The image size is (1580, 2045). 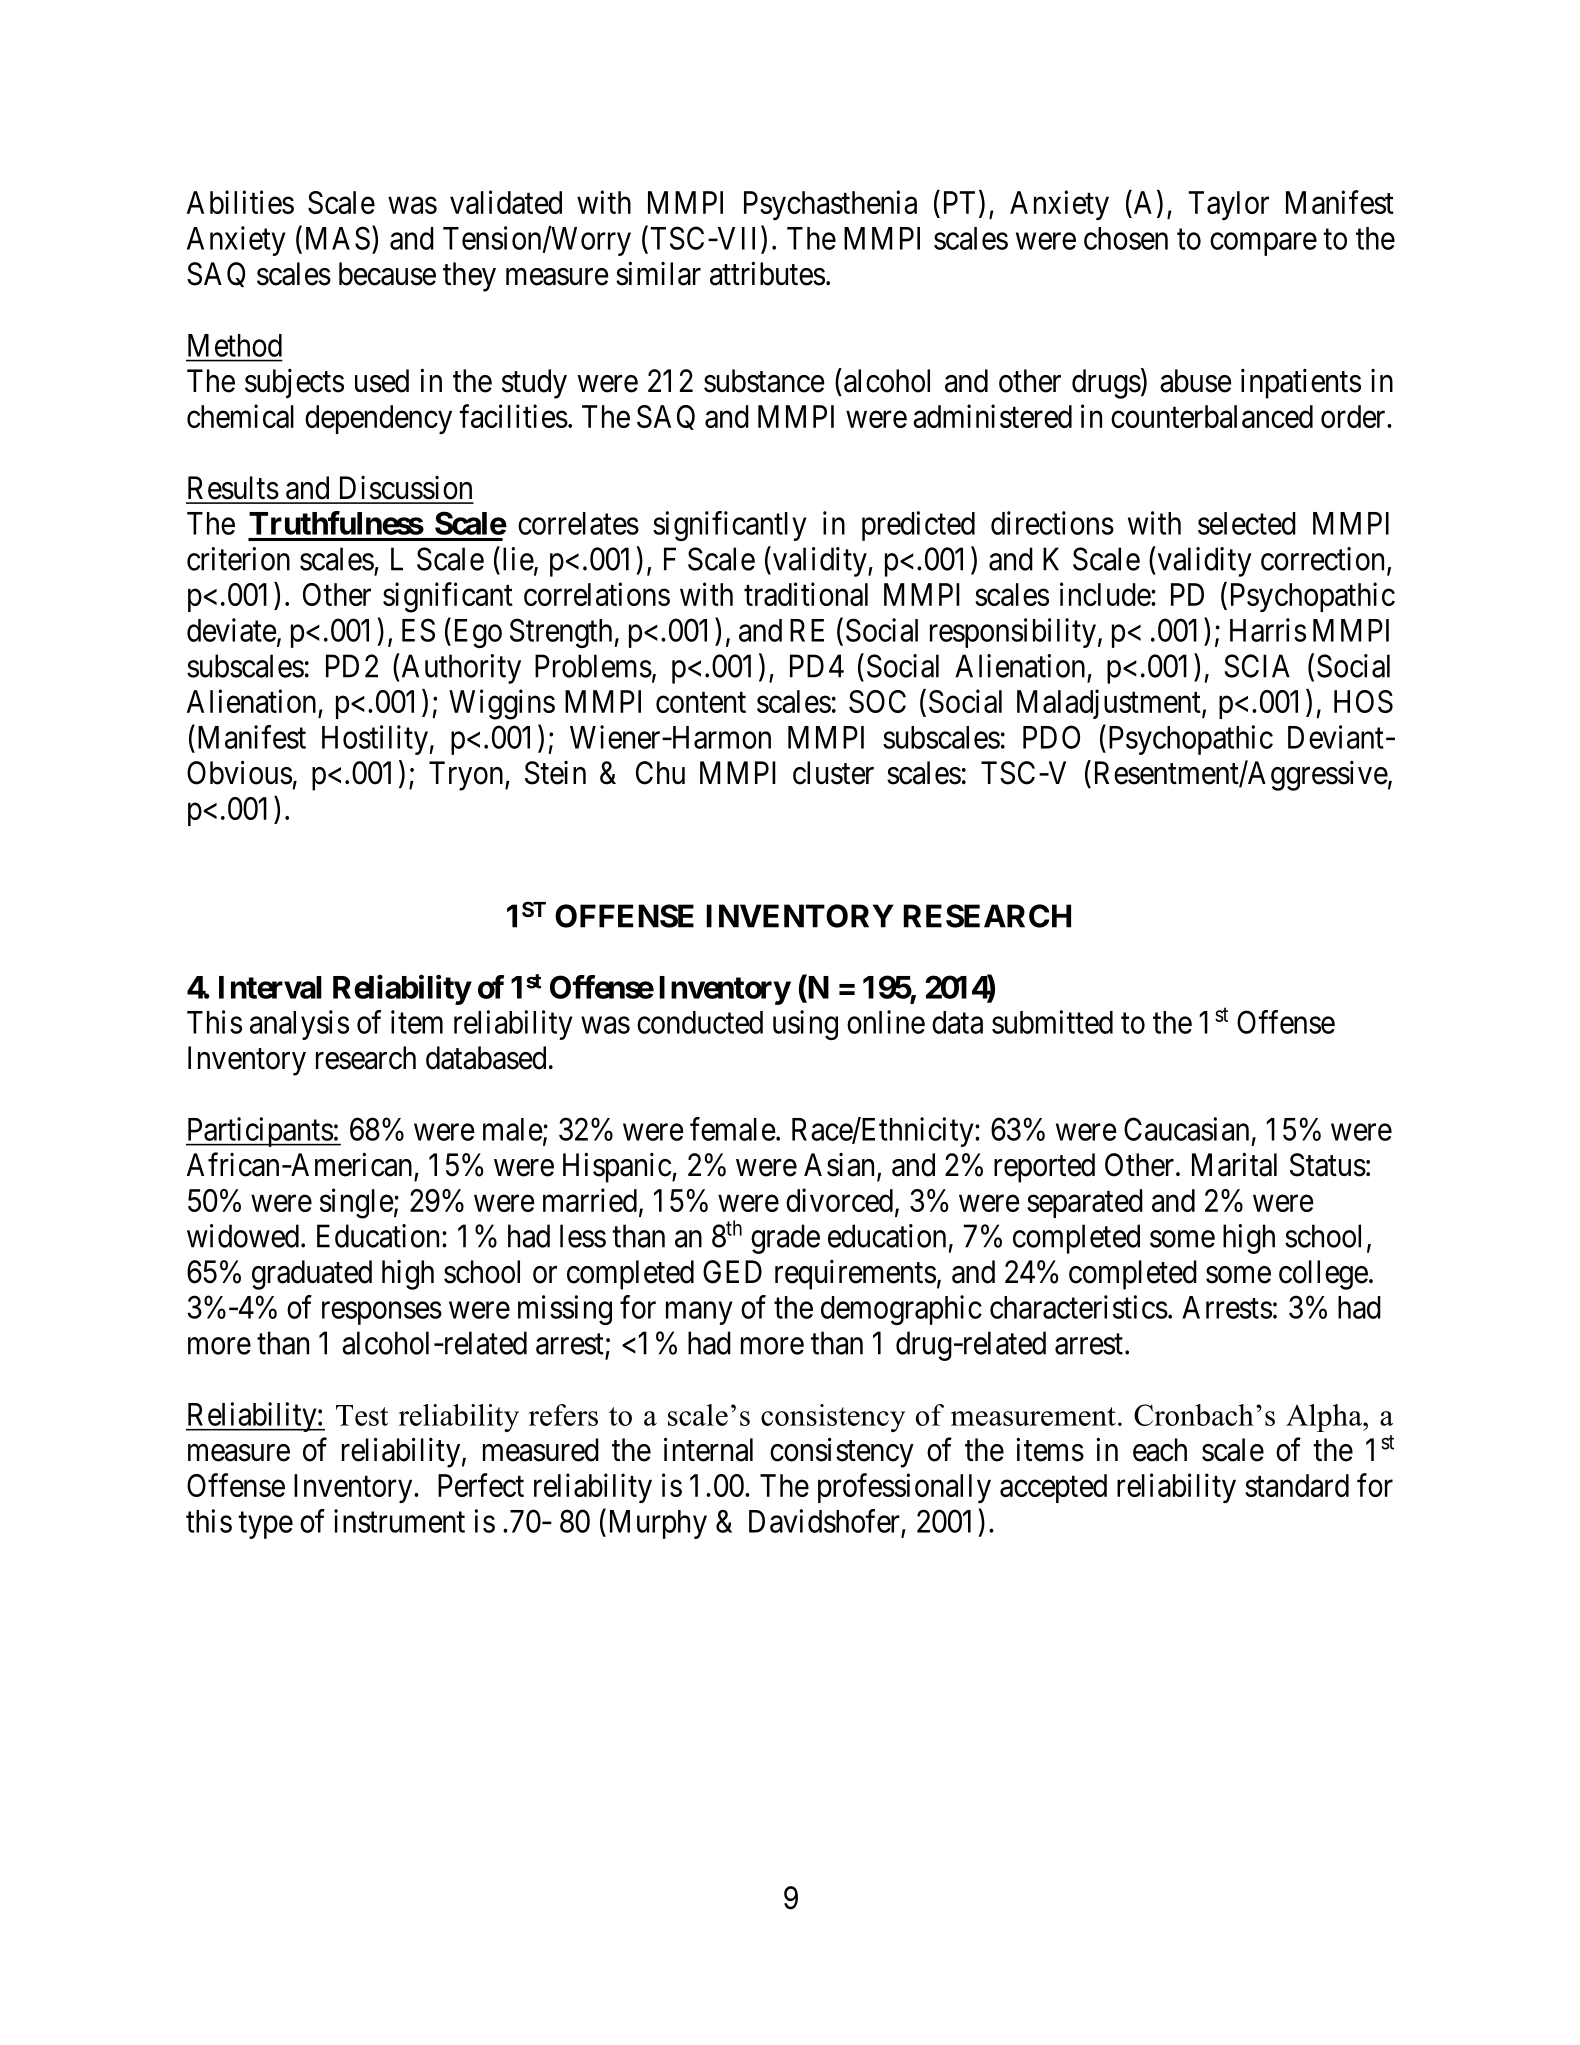 I want to click on Interval, so click(x=270, y=987).
